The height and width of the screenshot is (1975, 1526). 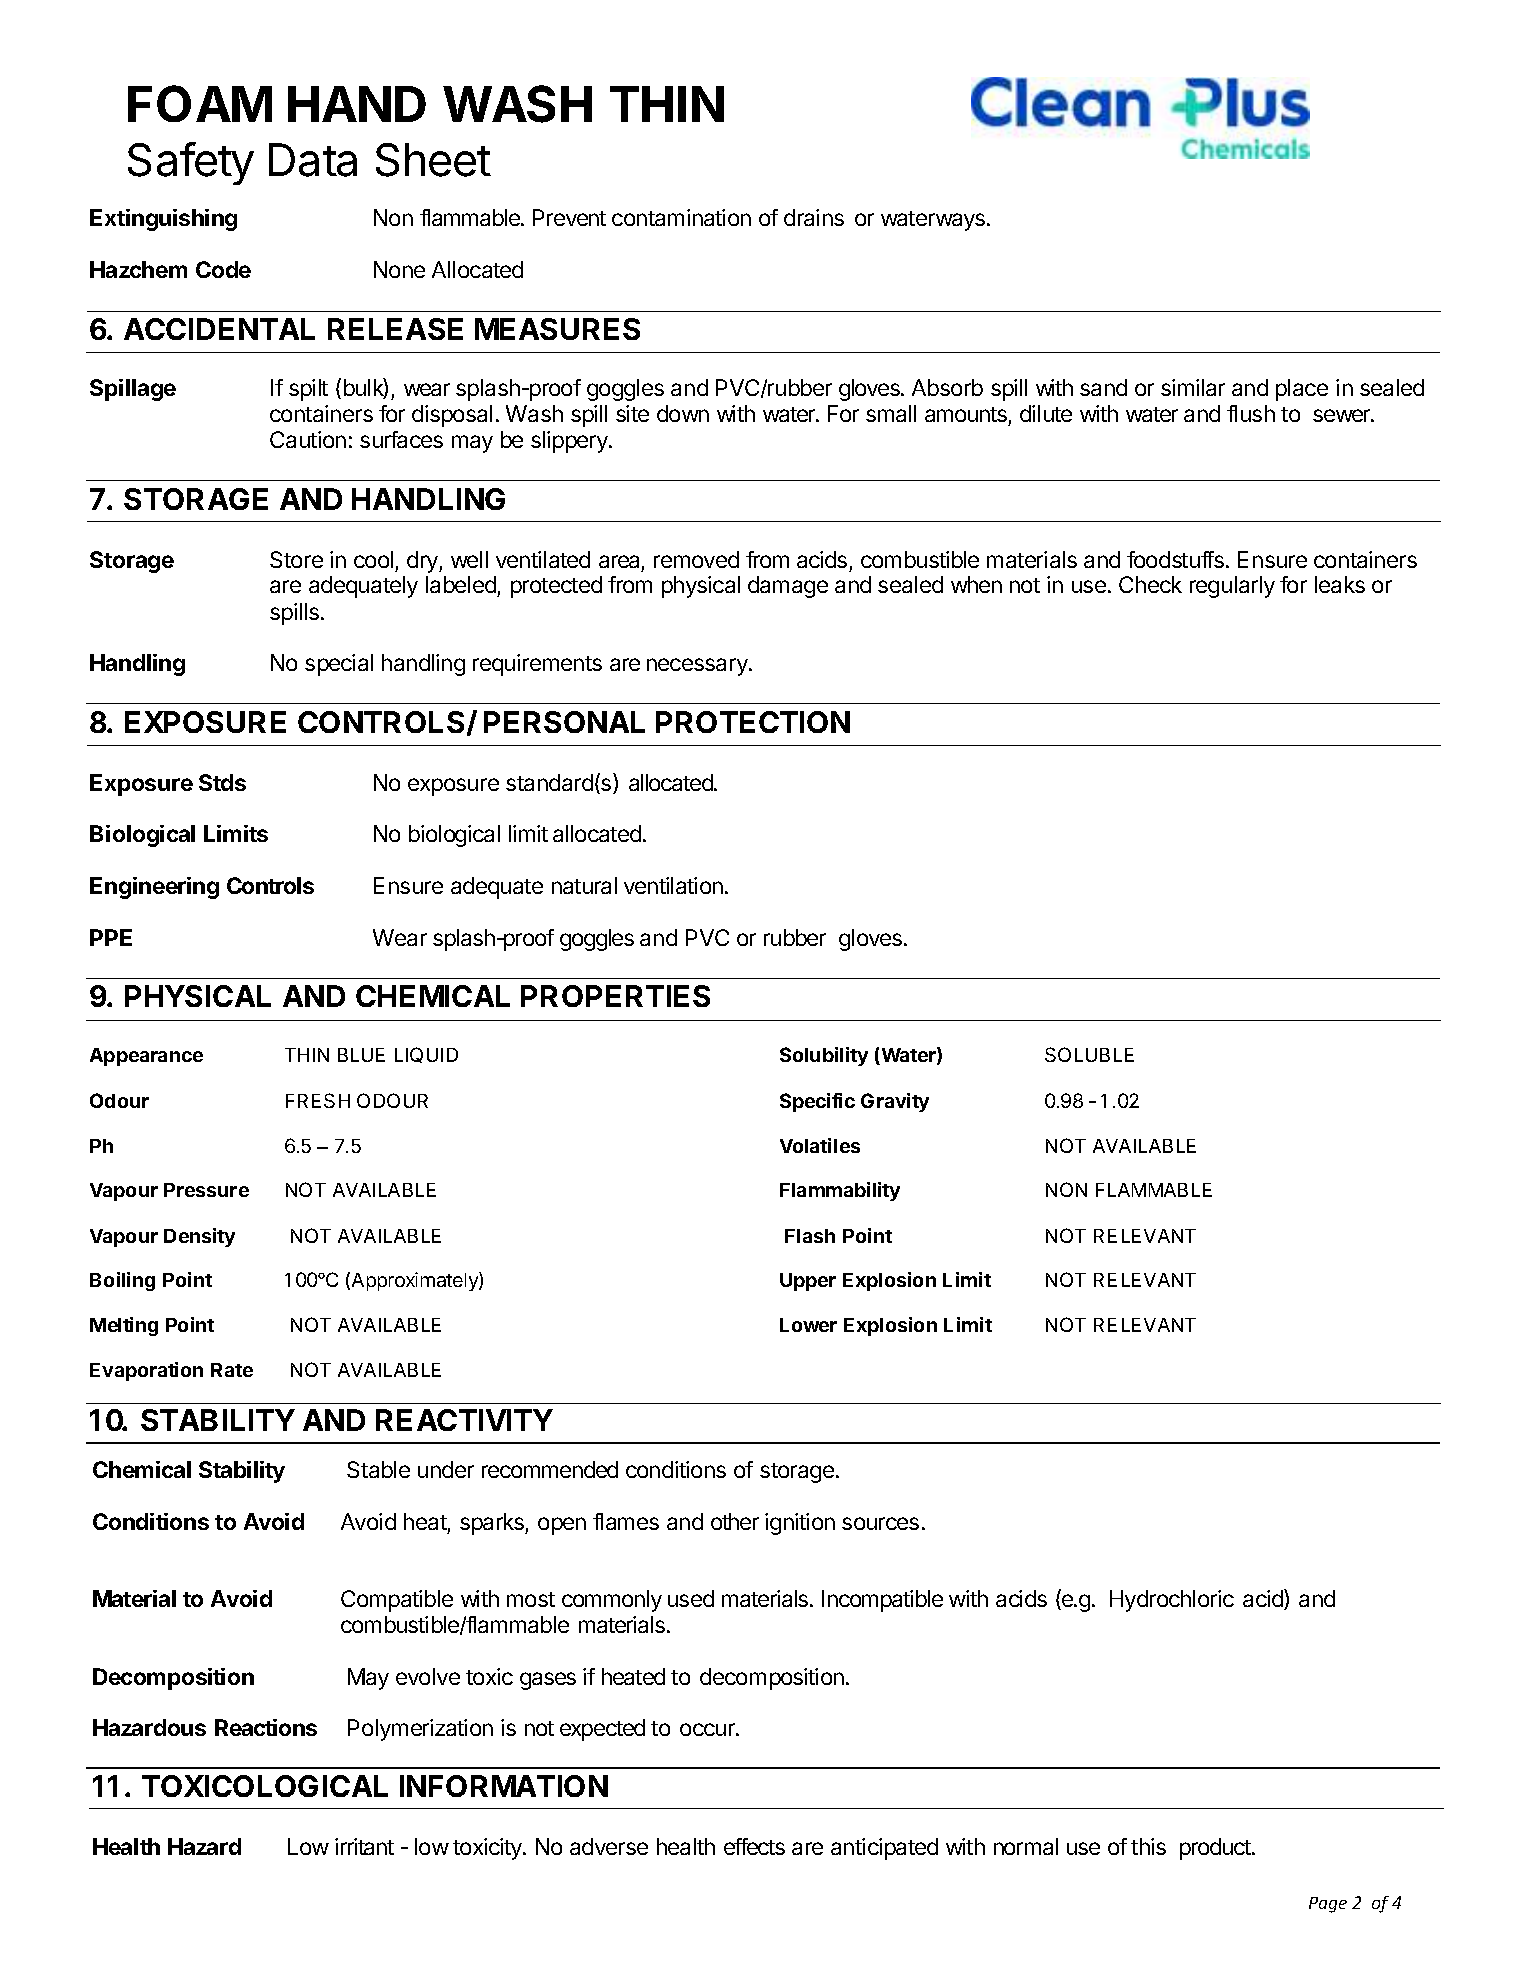 What do you see at coordinates (1089, 1054) in the screenshot?
I see `SOLUBLE` at bounding box center [1089, 1054].
